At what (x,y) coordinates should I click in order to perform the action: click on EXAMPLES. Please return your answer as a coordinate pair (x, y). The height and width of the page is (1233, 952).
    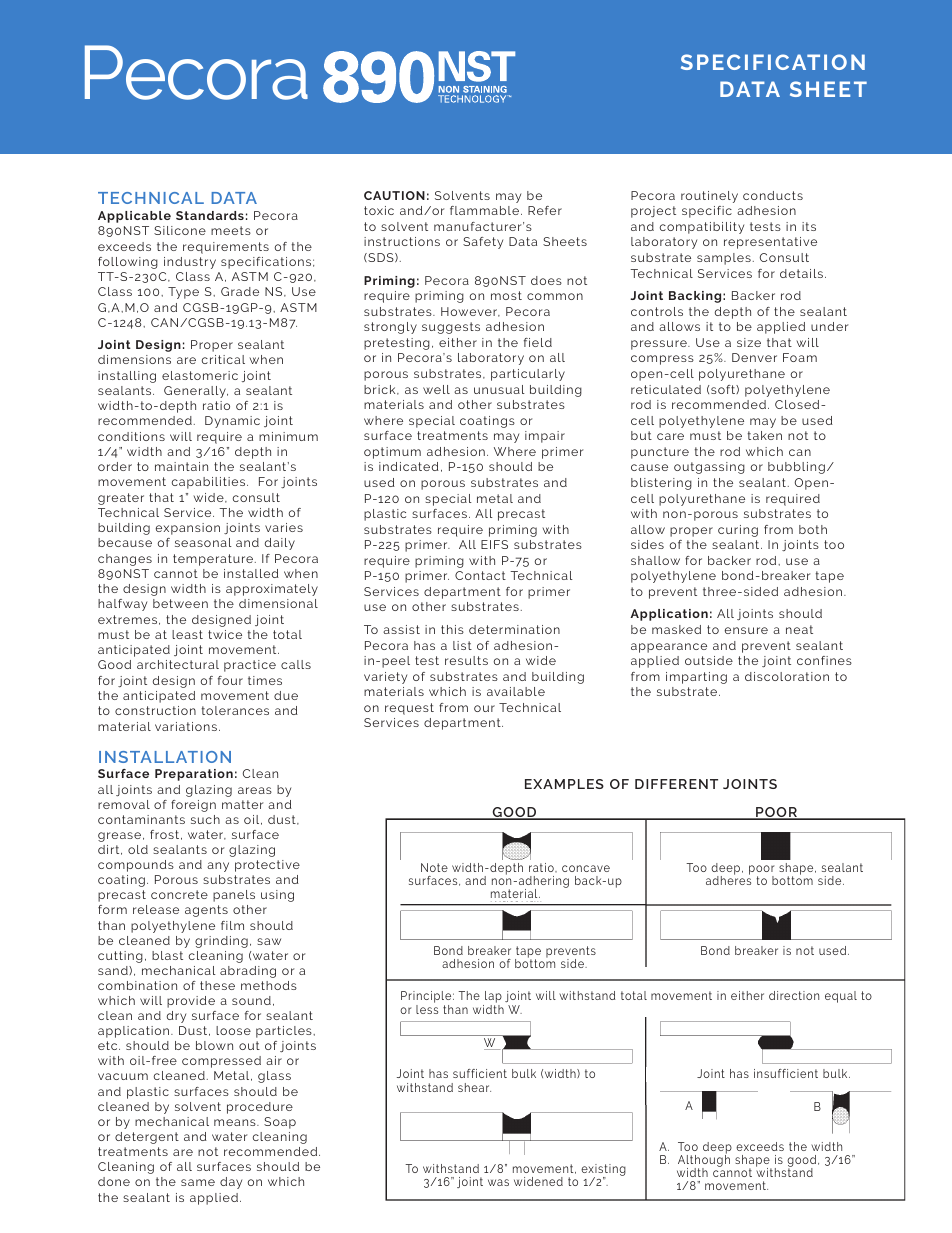
    Looking at the image, I should click on (564, 784).
